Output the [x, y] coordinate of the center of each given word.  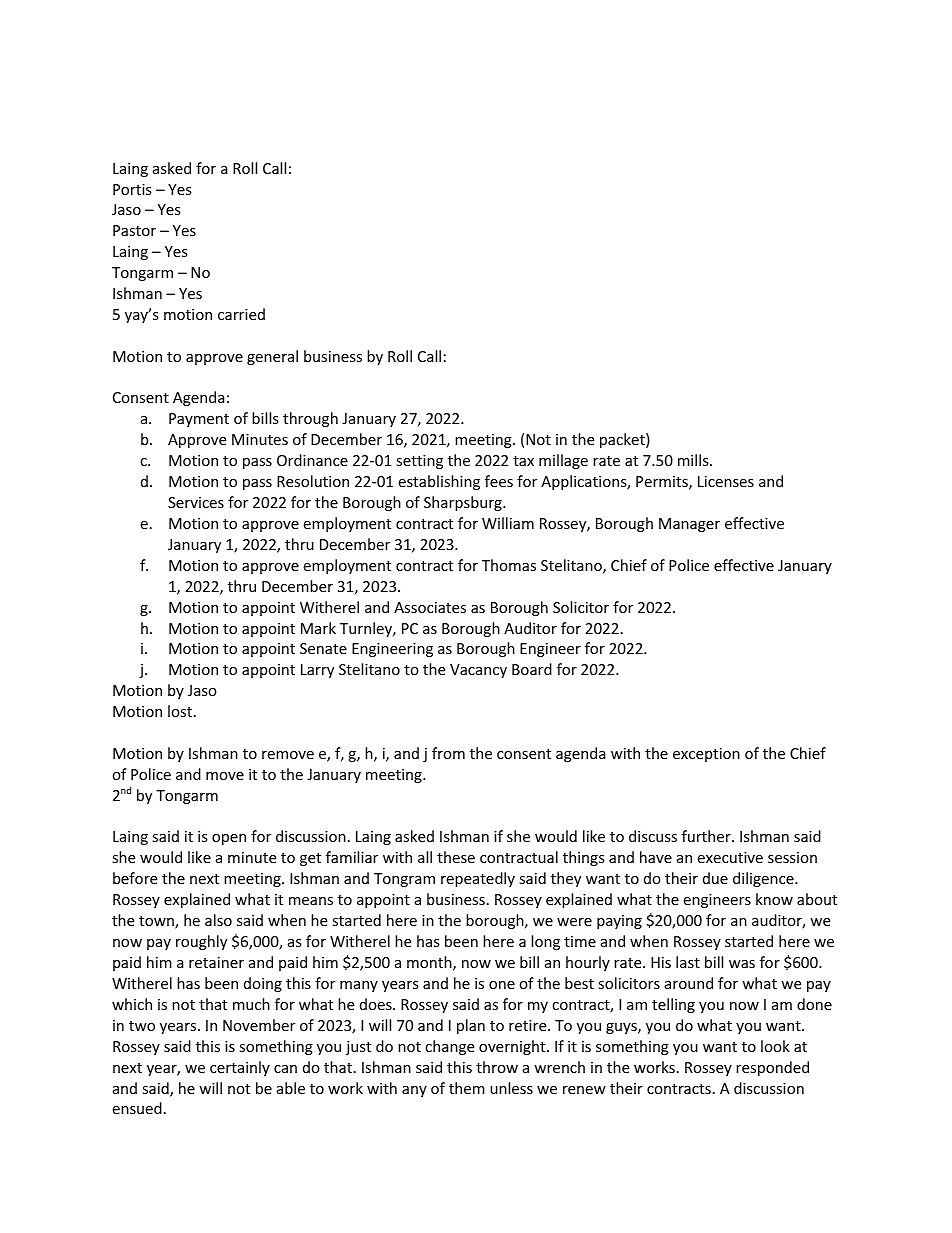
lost [181, 711]
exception [706, 755]
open [229, 839]
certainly [240, 1068]
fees [499, 481]
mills [694, 460]
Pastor [134, 230]
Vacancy [478, 671]
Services [196, 502]
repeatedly [478, 879]
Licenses [726, 481]
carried [241, 314]
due [715, 878]
